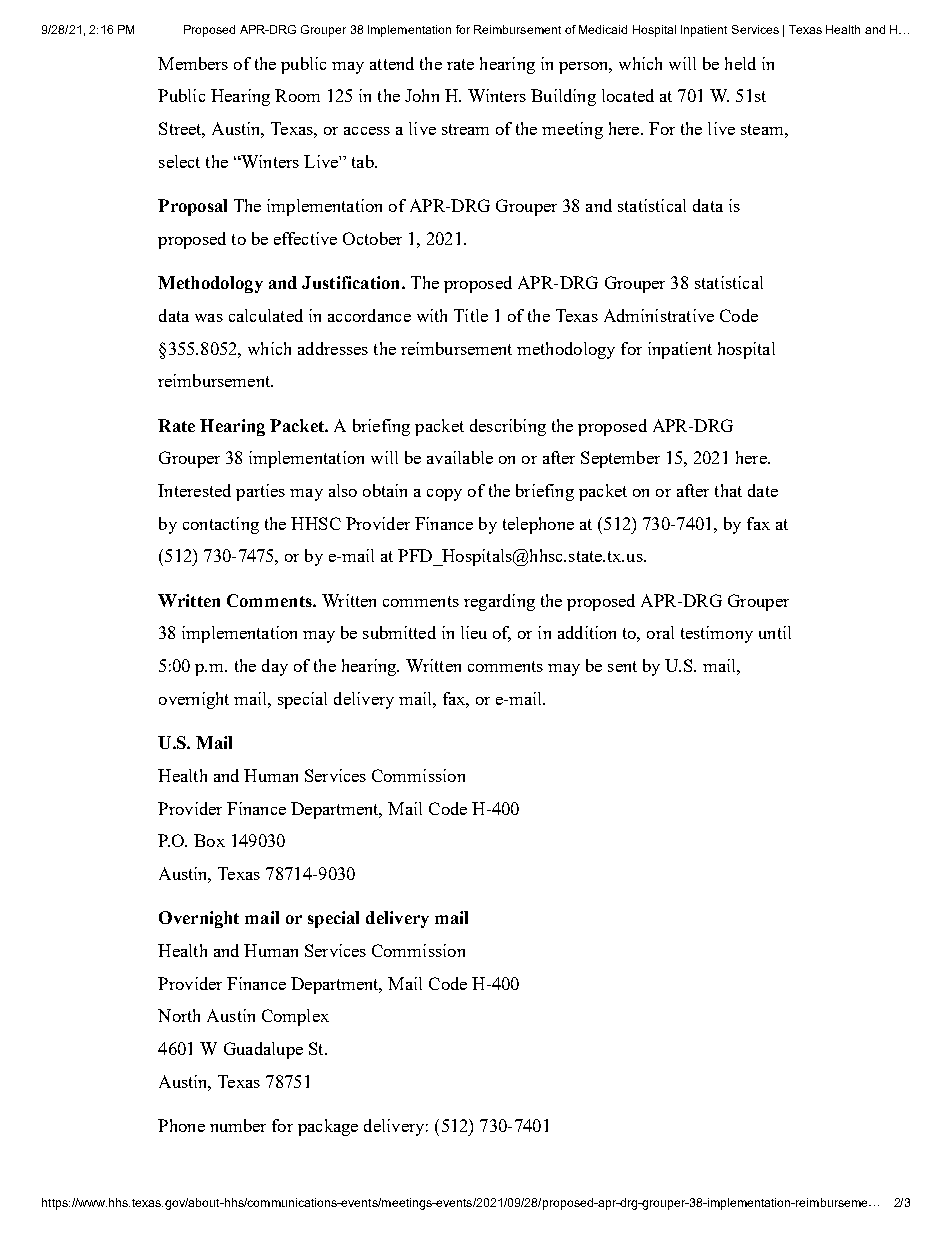 This screenshot has height=1233, width=952. What do you see at coordinates (193, 63) in the screenshot?
I see `Members` at bounding box center [193, 63].
